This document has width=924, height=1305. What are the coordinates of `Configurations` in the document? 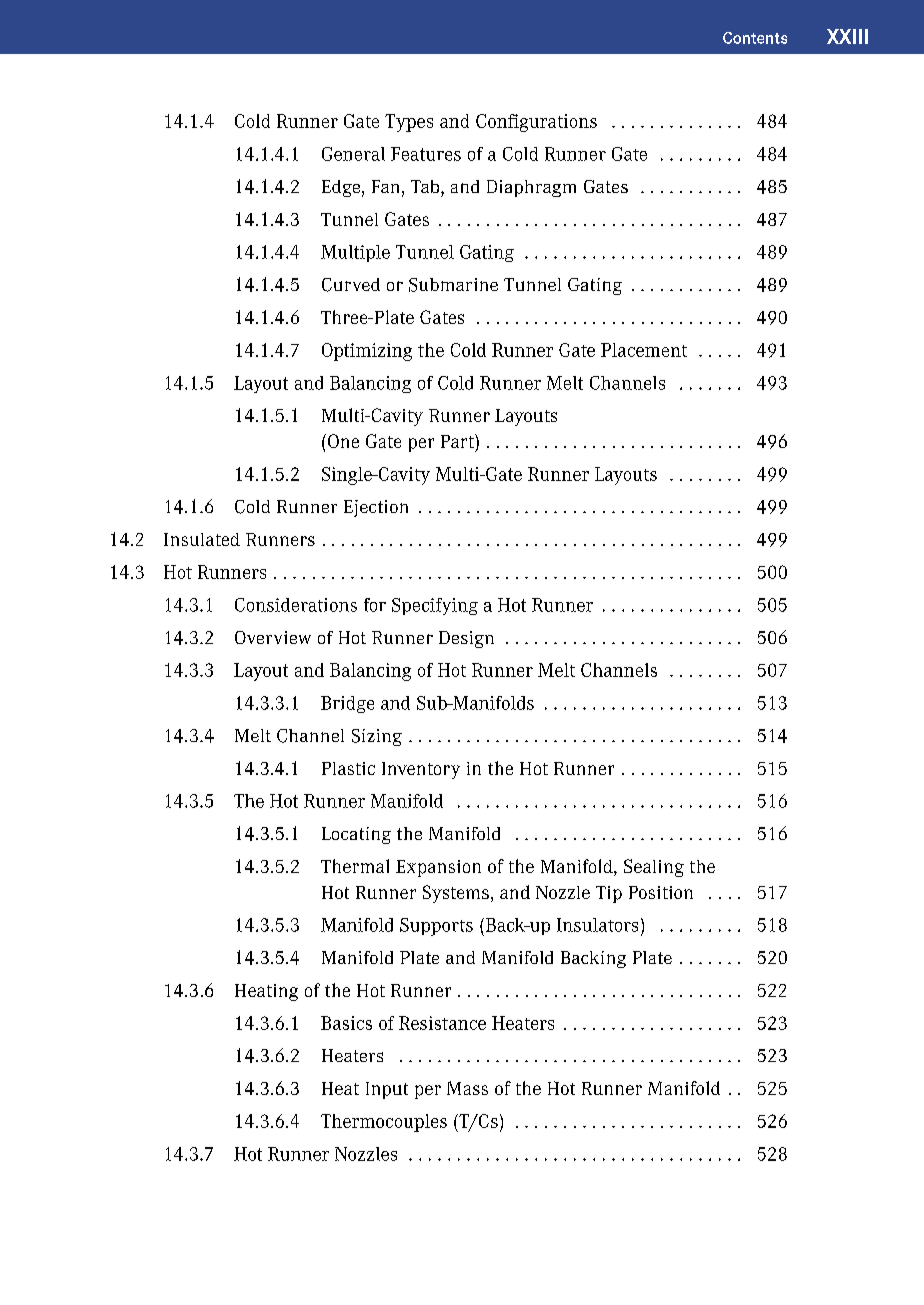 It's located at (536, 123).
